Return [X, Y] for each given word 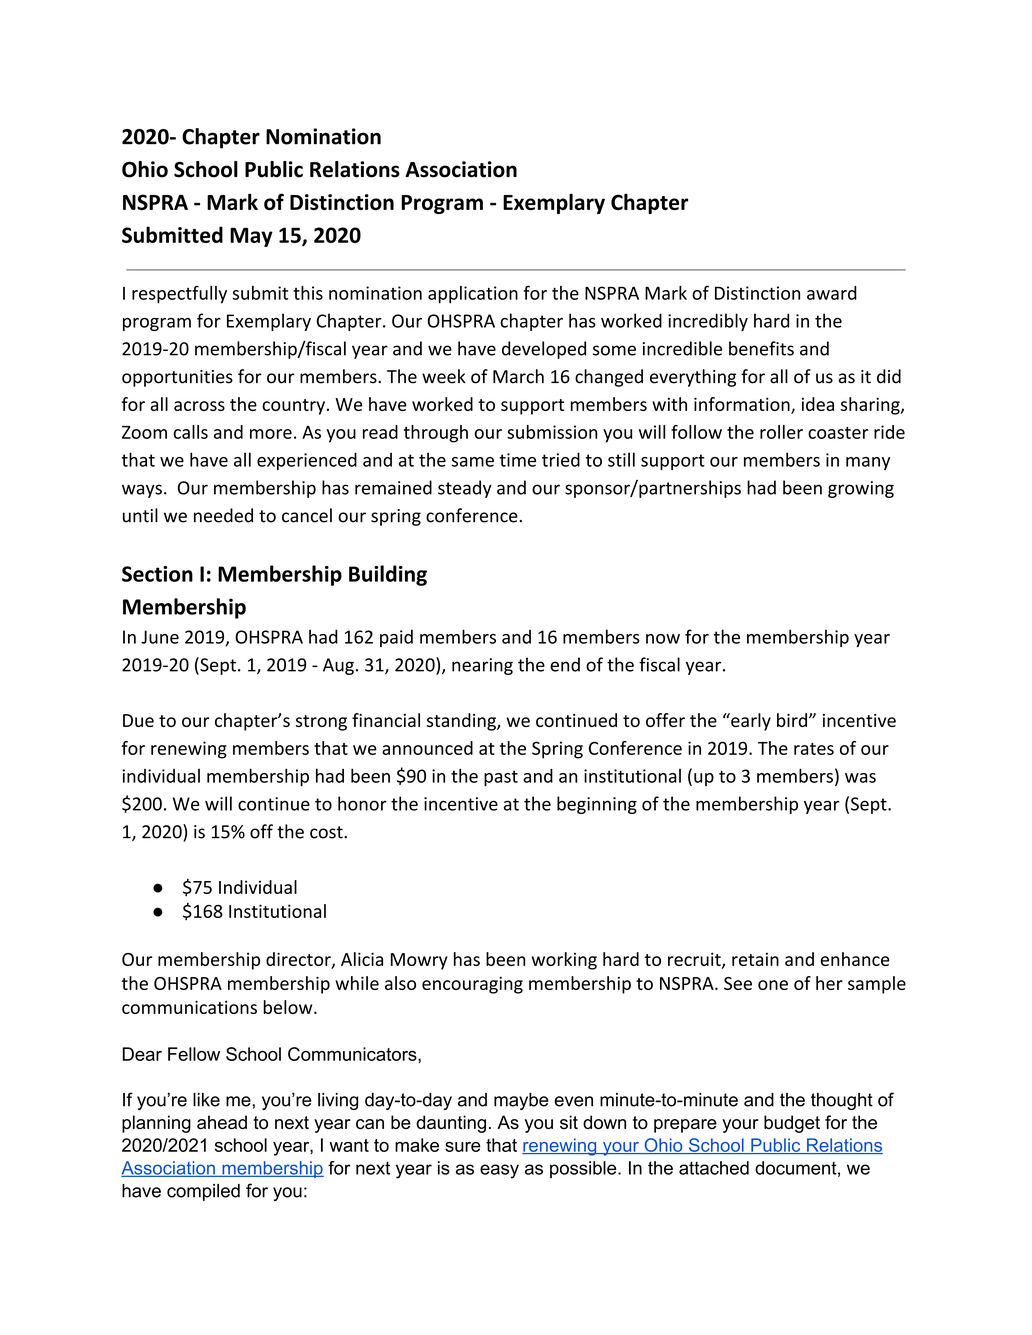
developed [544, 350]
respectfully [179, 295]
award [832, 293]
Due [138, 720]
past [501, 778]
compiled [203, 1192]
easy [499, 1171]
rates [814, 749]
